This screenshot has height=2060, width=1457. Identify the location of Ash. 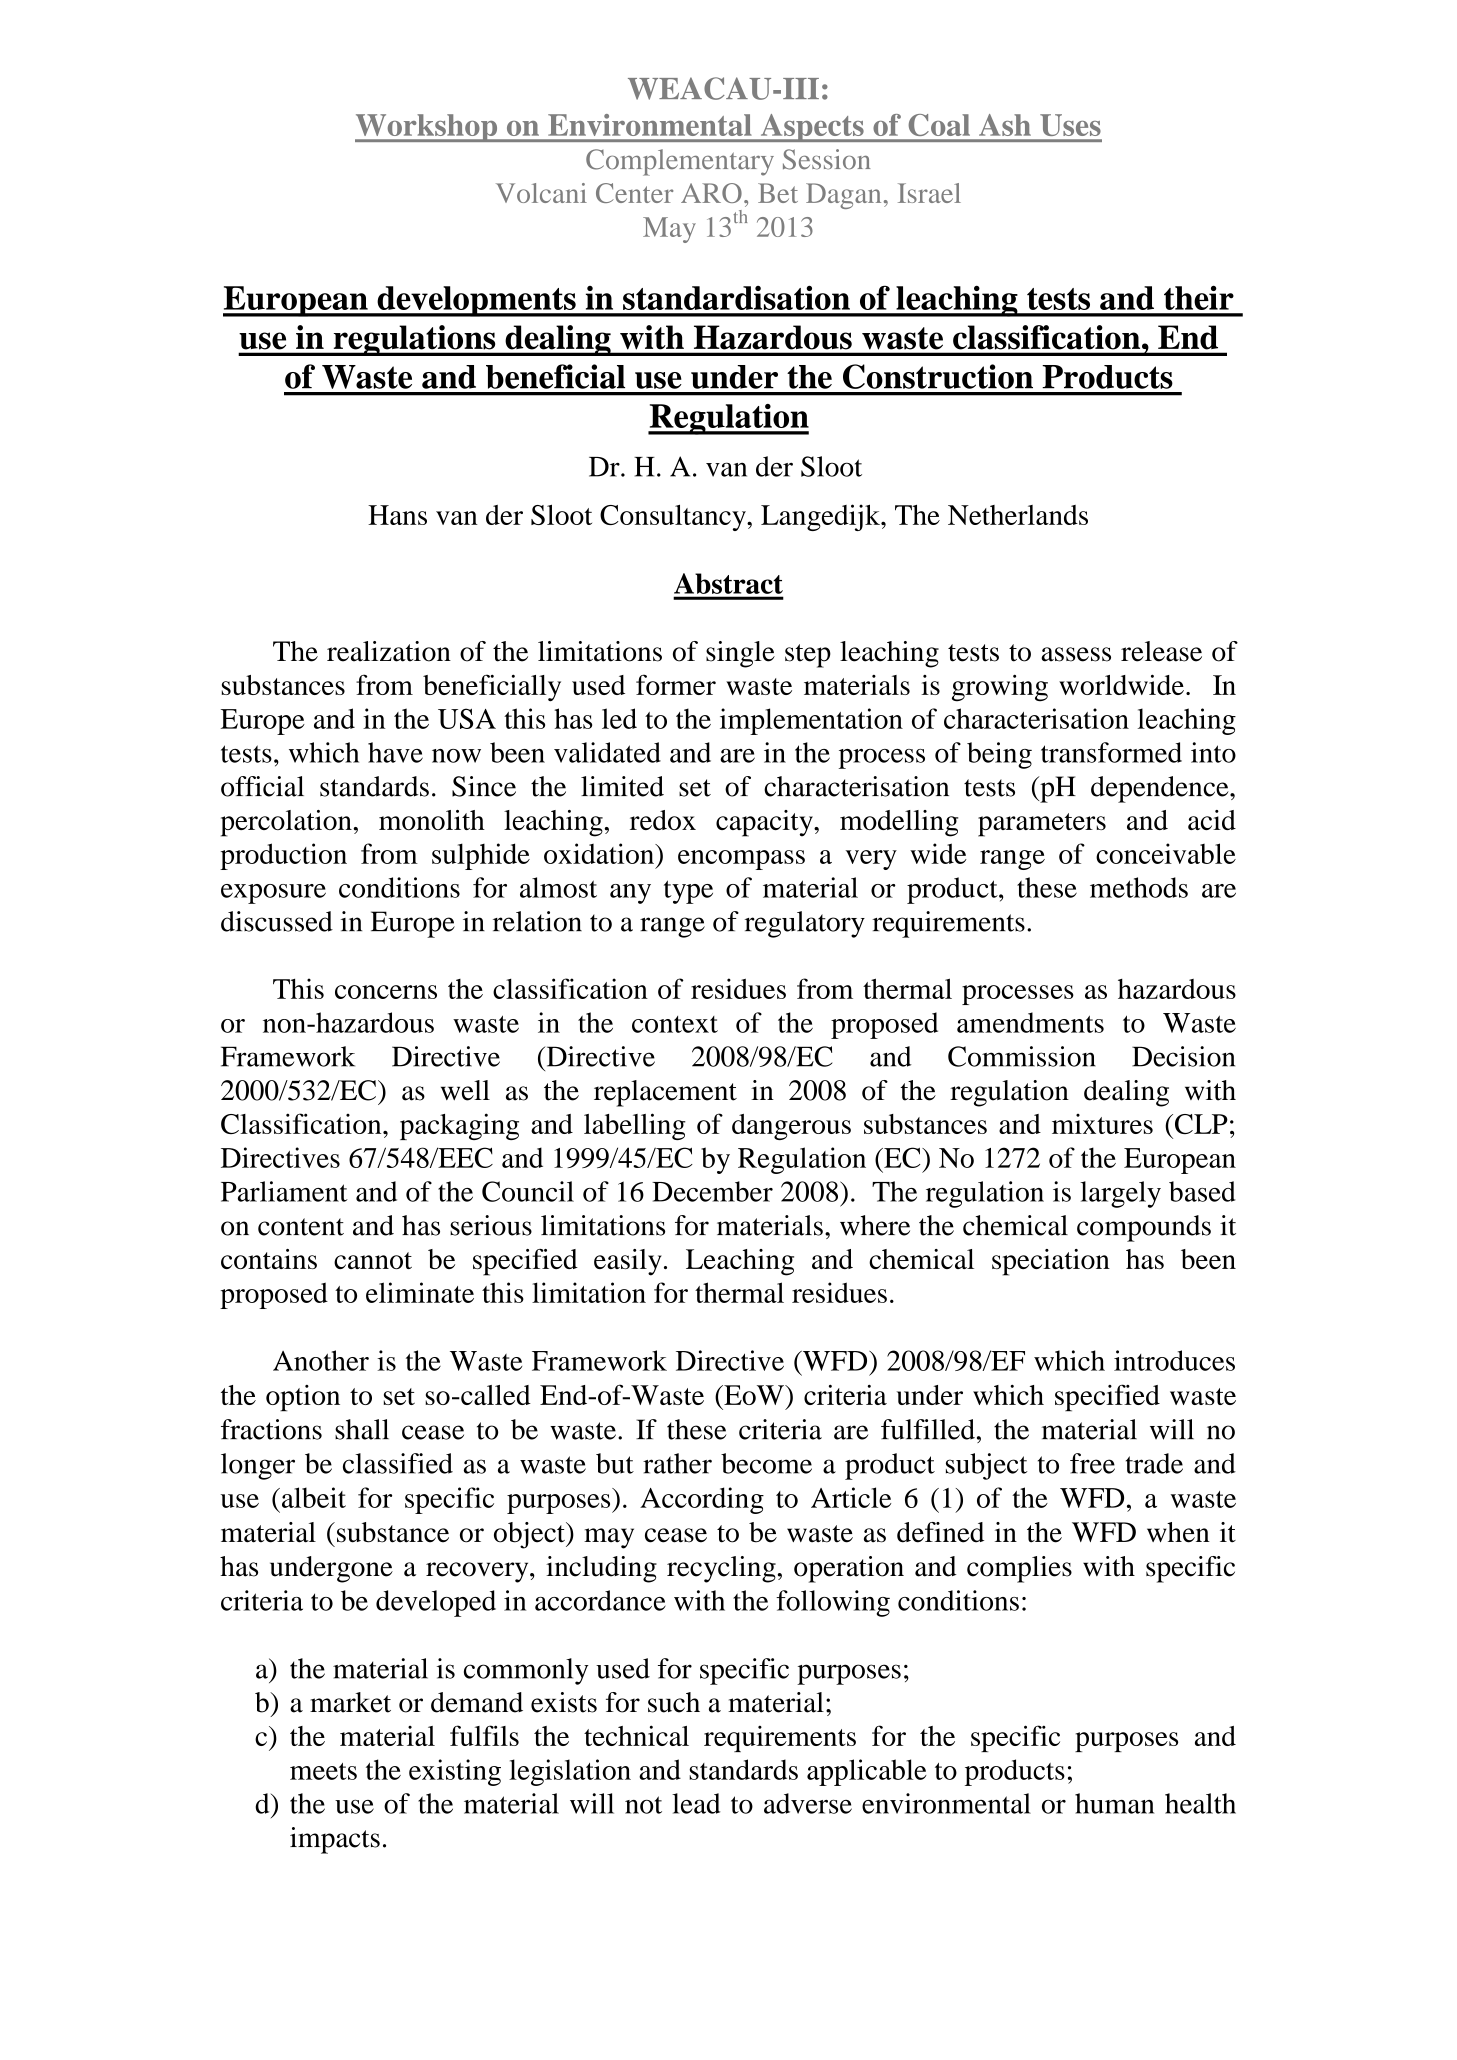
(1005, 125).
